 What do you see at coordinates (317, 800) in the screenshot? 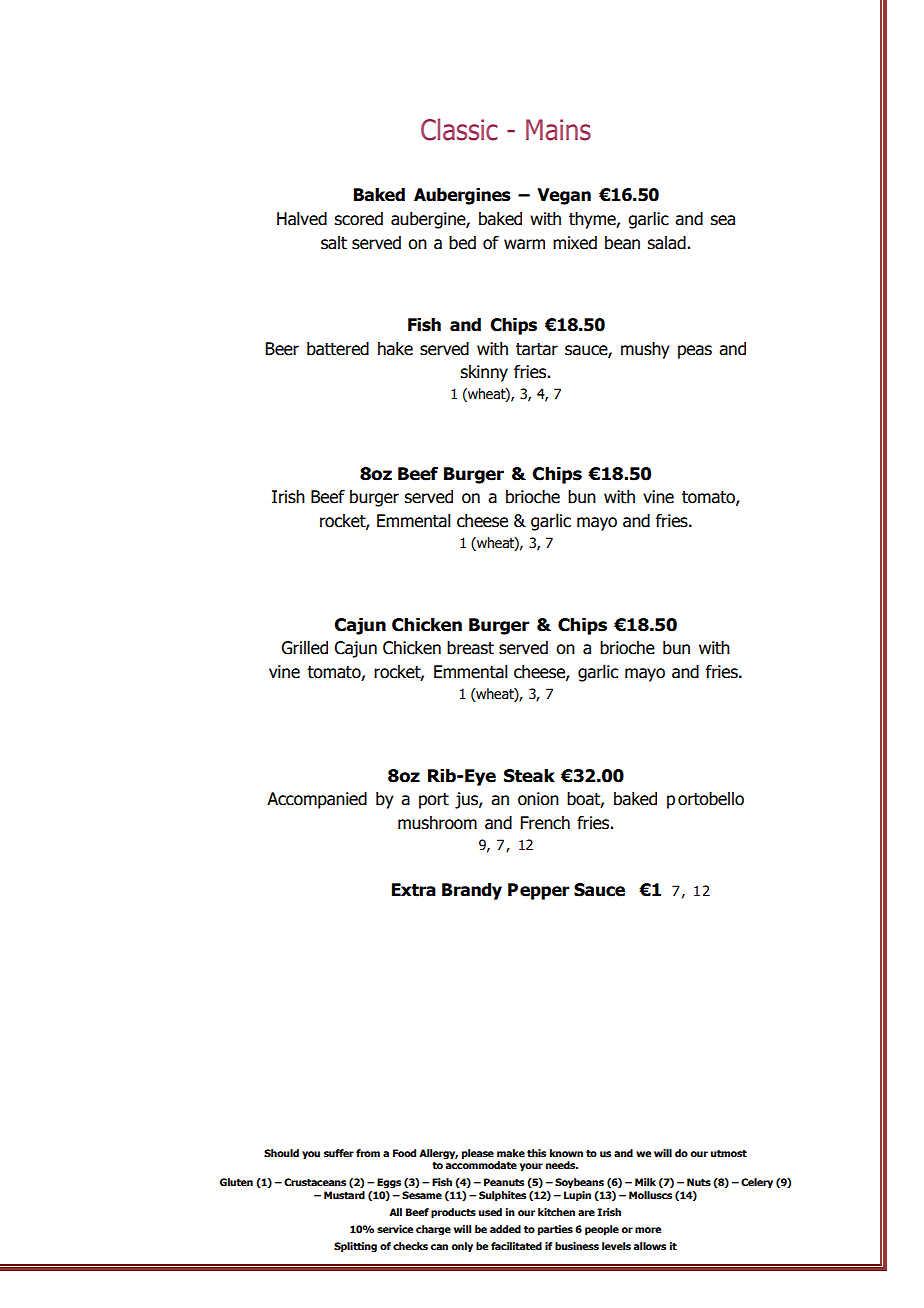
I see `Accompanied` at bounding box center [317, 800].
